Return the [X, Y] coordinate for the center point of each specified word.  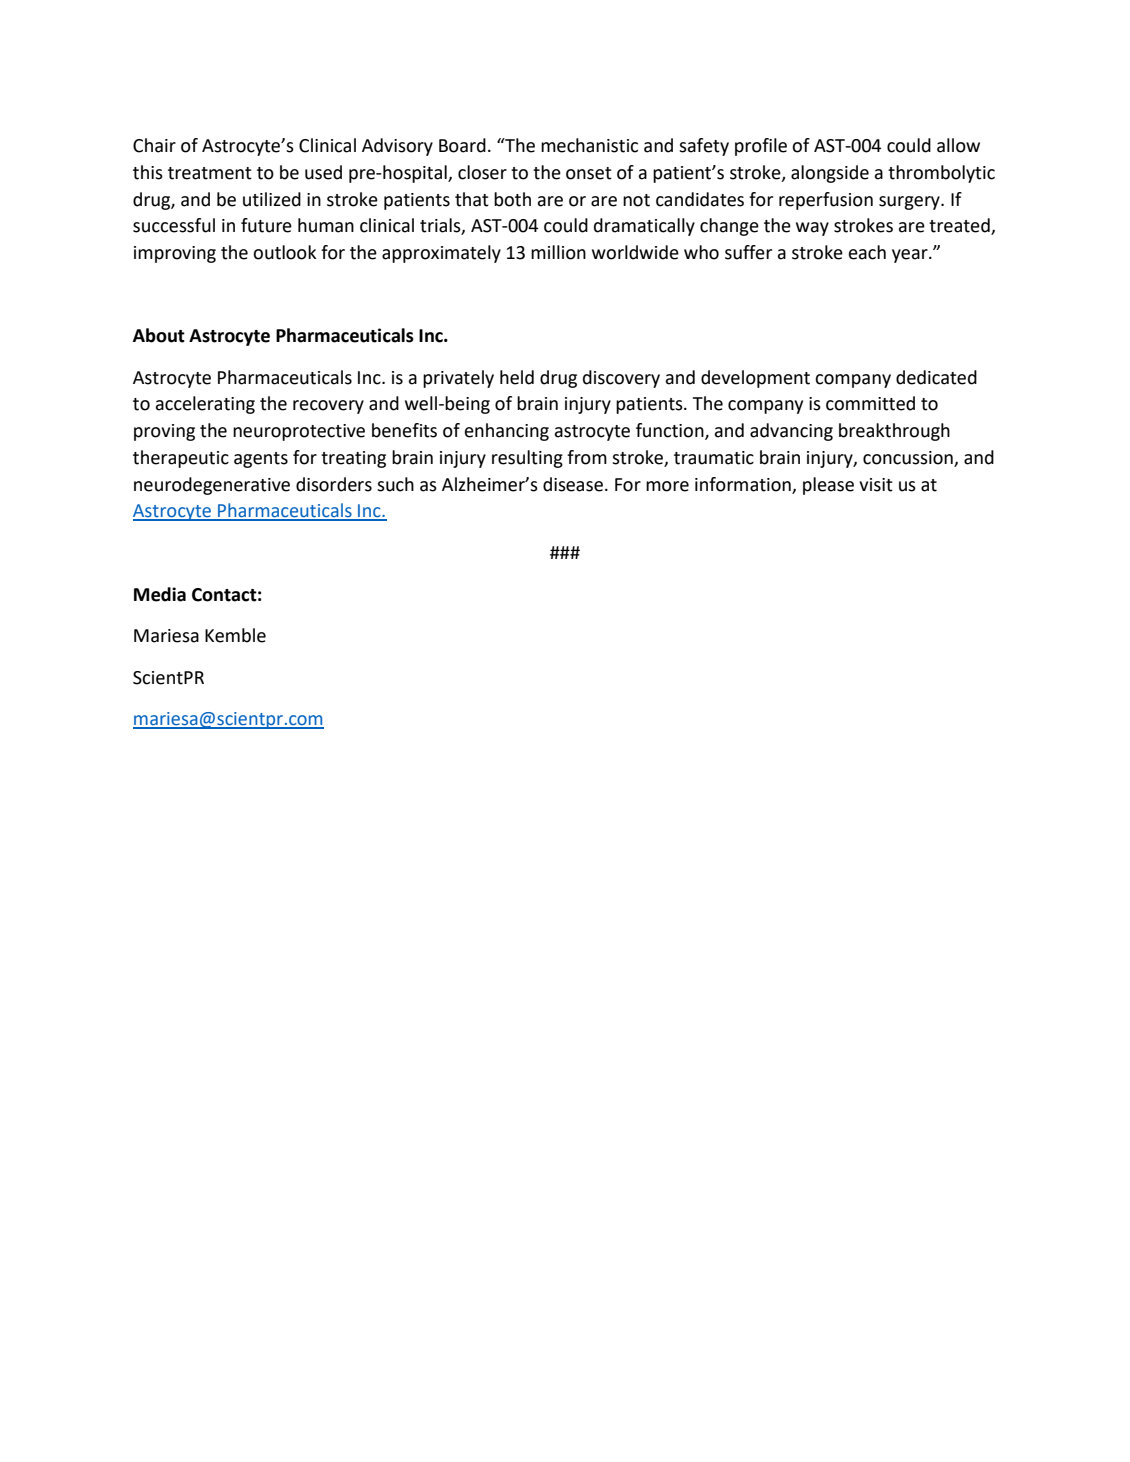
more [667, 486]
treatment [210, 173]
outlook [285, 252]
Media [160, 594]
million [558, 252]
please [828, 486]
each [867, 252]
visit [876, 485]
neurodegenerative [212, 486]
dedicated [936, 377]
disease [573, 484]
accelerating [205, 405]
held [517, 377]
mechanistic [589, 145]
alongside [830, 174]
